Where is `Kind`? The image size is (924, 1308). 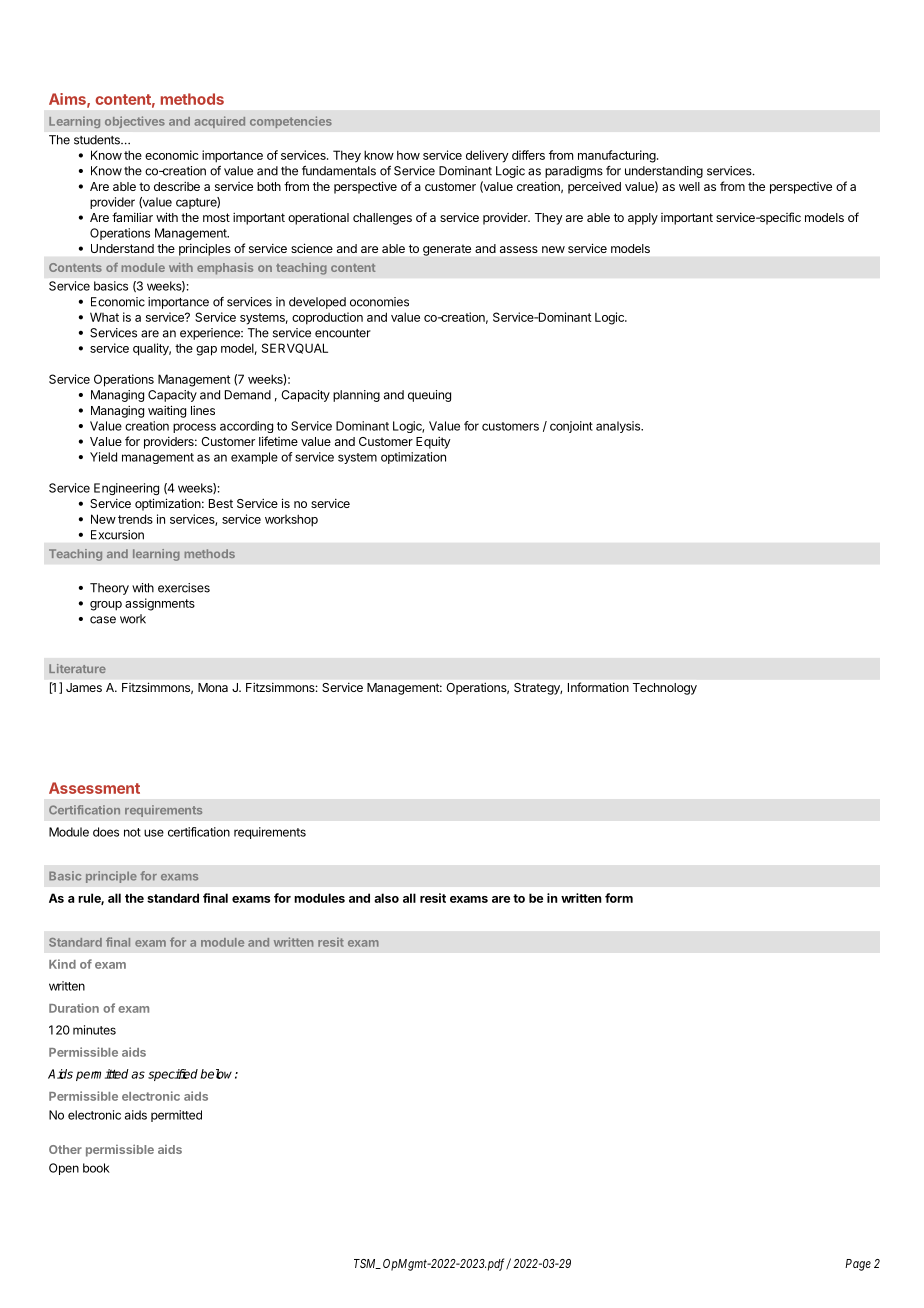 Kind is located at coordinates (62, 964).
